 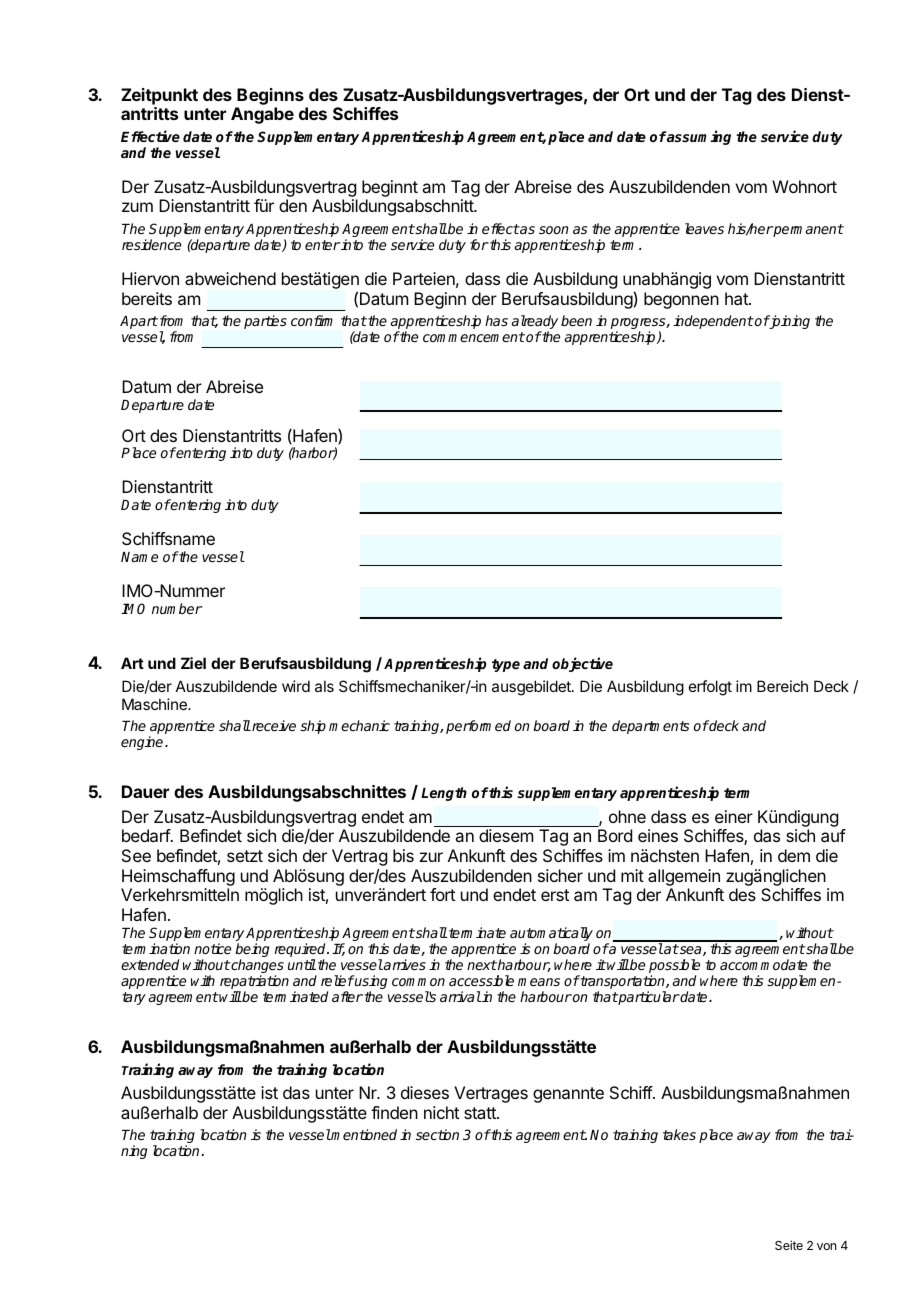 What do you see at coordinates (704, 228) in the screenshot?
I see `leaves` at bounding box center [704, 228].
